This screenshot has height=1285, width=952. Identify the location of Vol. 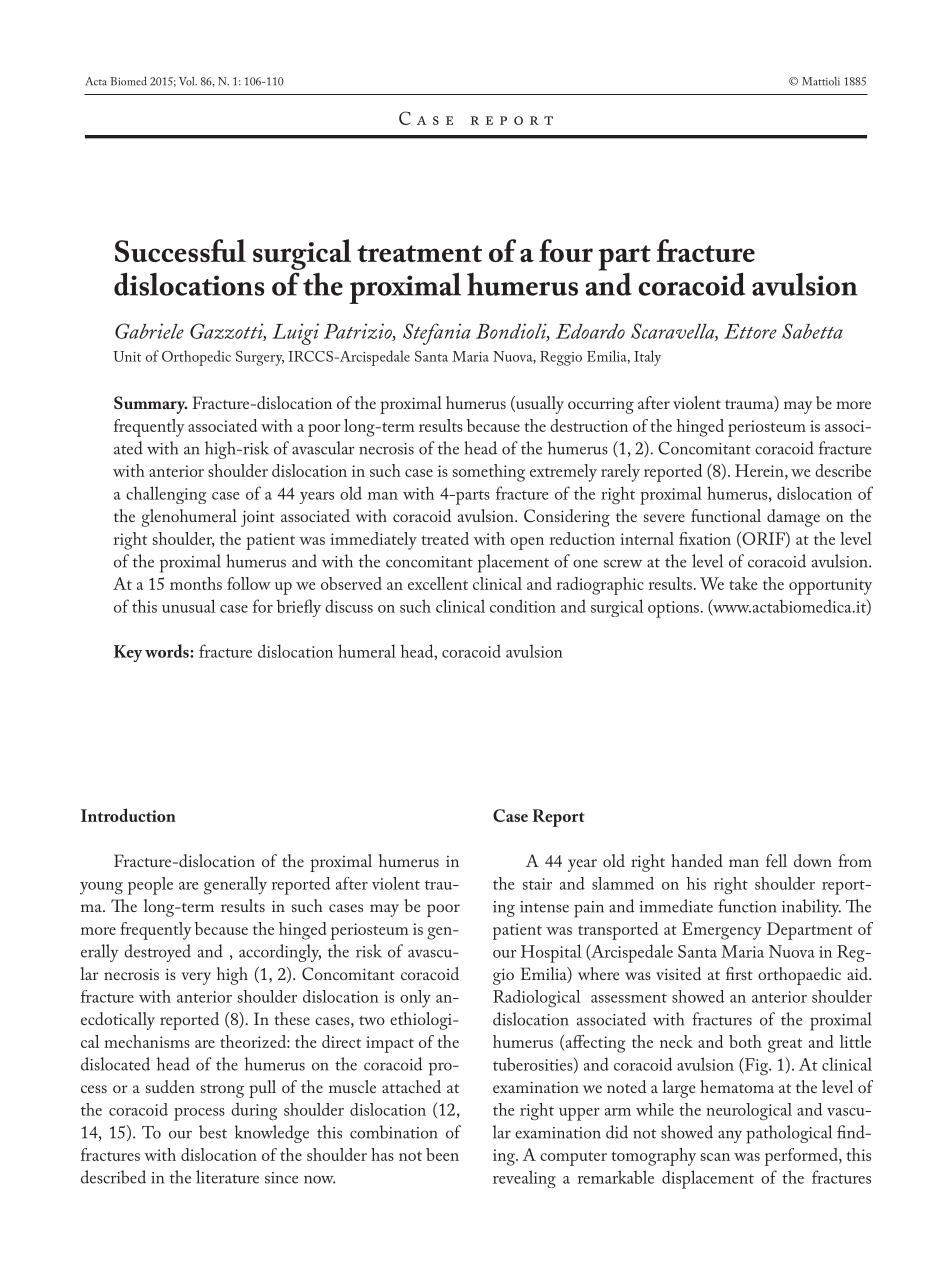
(188, 81).
